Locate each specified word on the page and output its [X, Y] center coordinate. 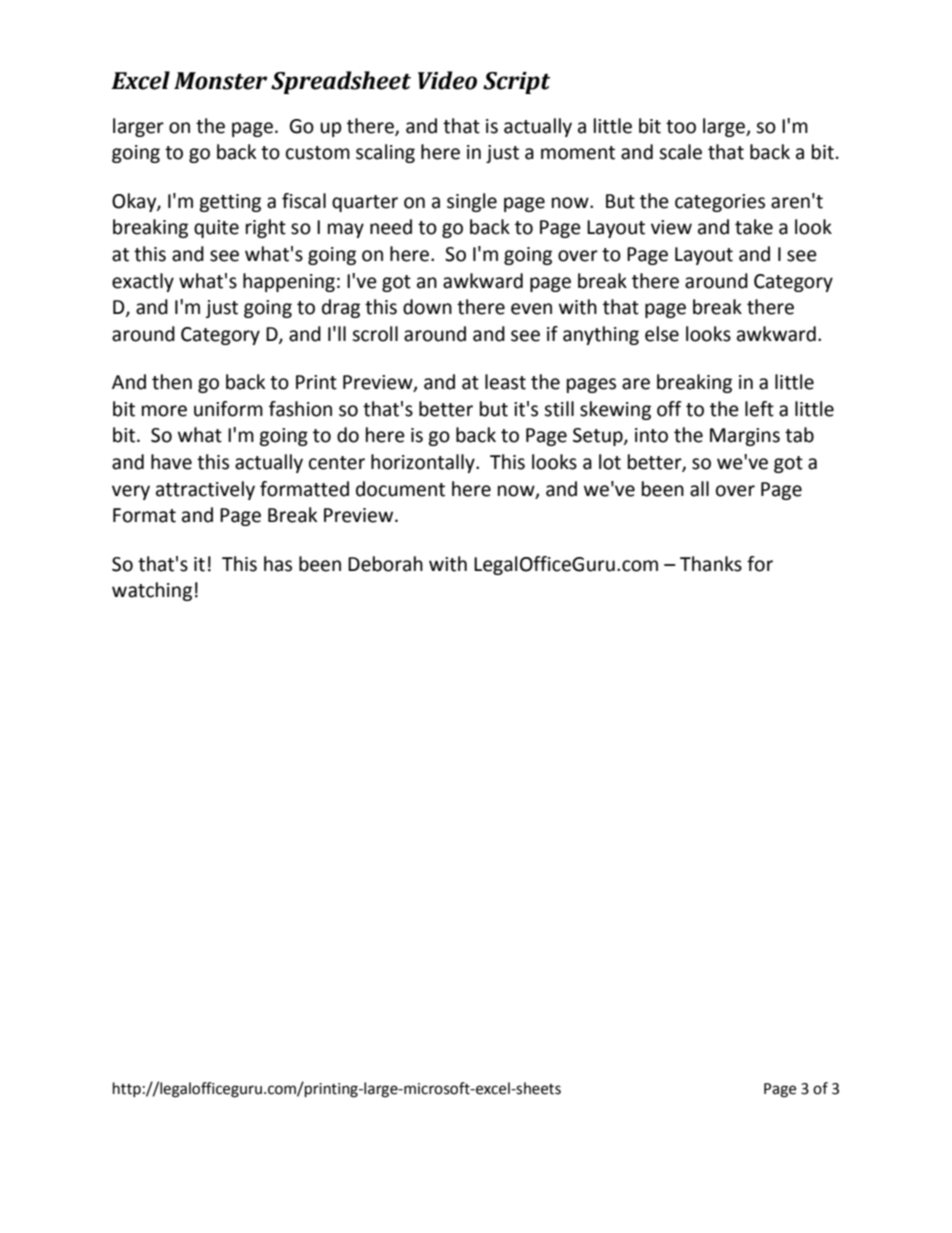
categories [720, 203]
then [172, 382]
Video [447, 80]
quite [216, 229]
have [171, 462]
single [472, 202]
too [681, 127]
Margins [745, 437]
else [662, 334]
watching [152, 591]
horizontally [424, 463]
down [427, 307]
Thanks [711, 564]
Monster [220, 81]
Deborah [385, 564]
